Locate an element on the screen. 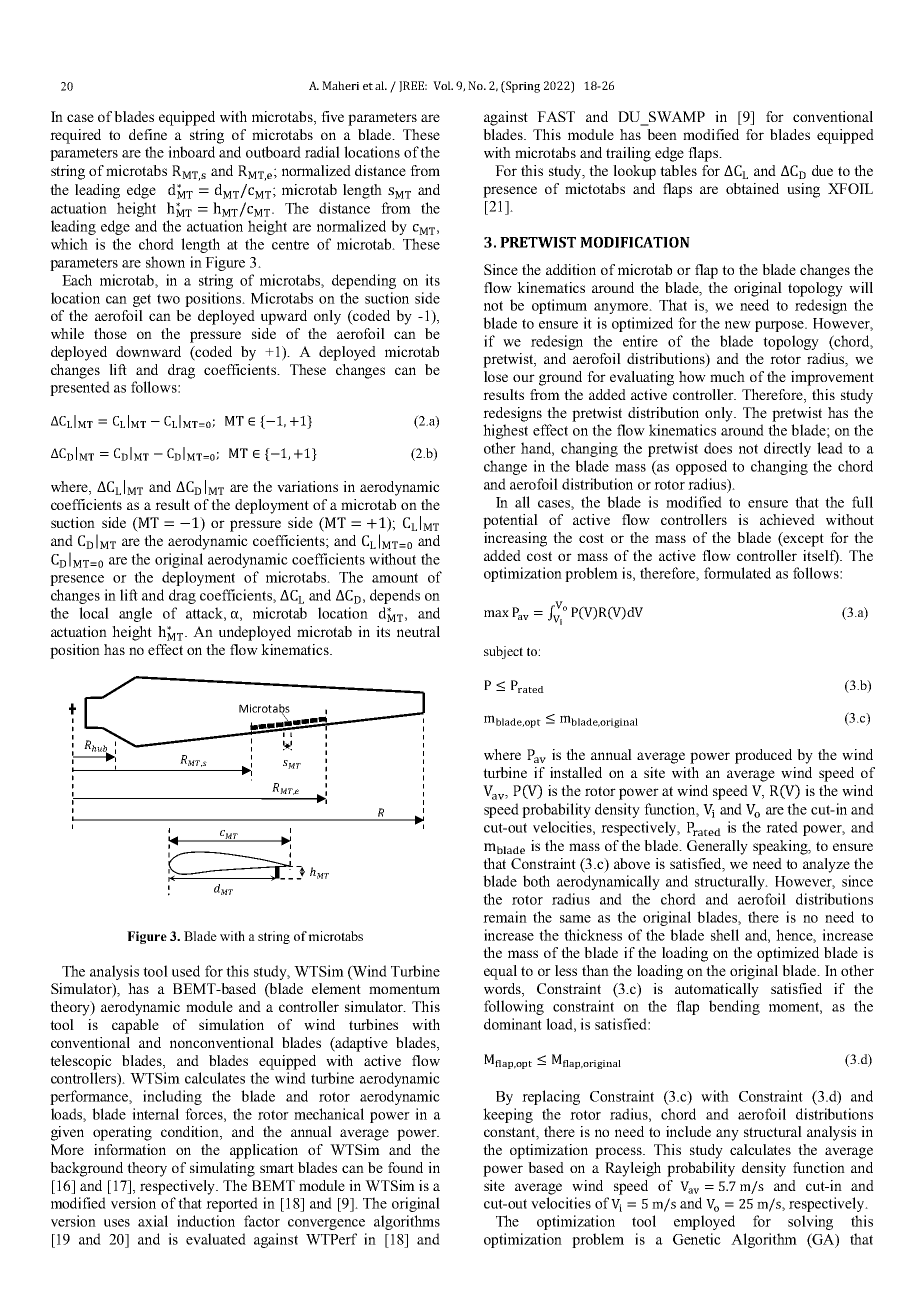 This screenshot has height=1308, width=924. achieved is located at coordinates (787, 519).
